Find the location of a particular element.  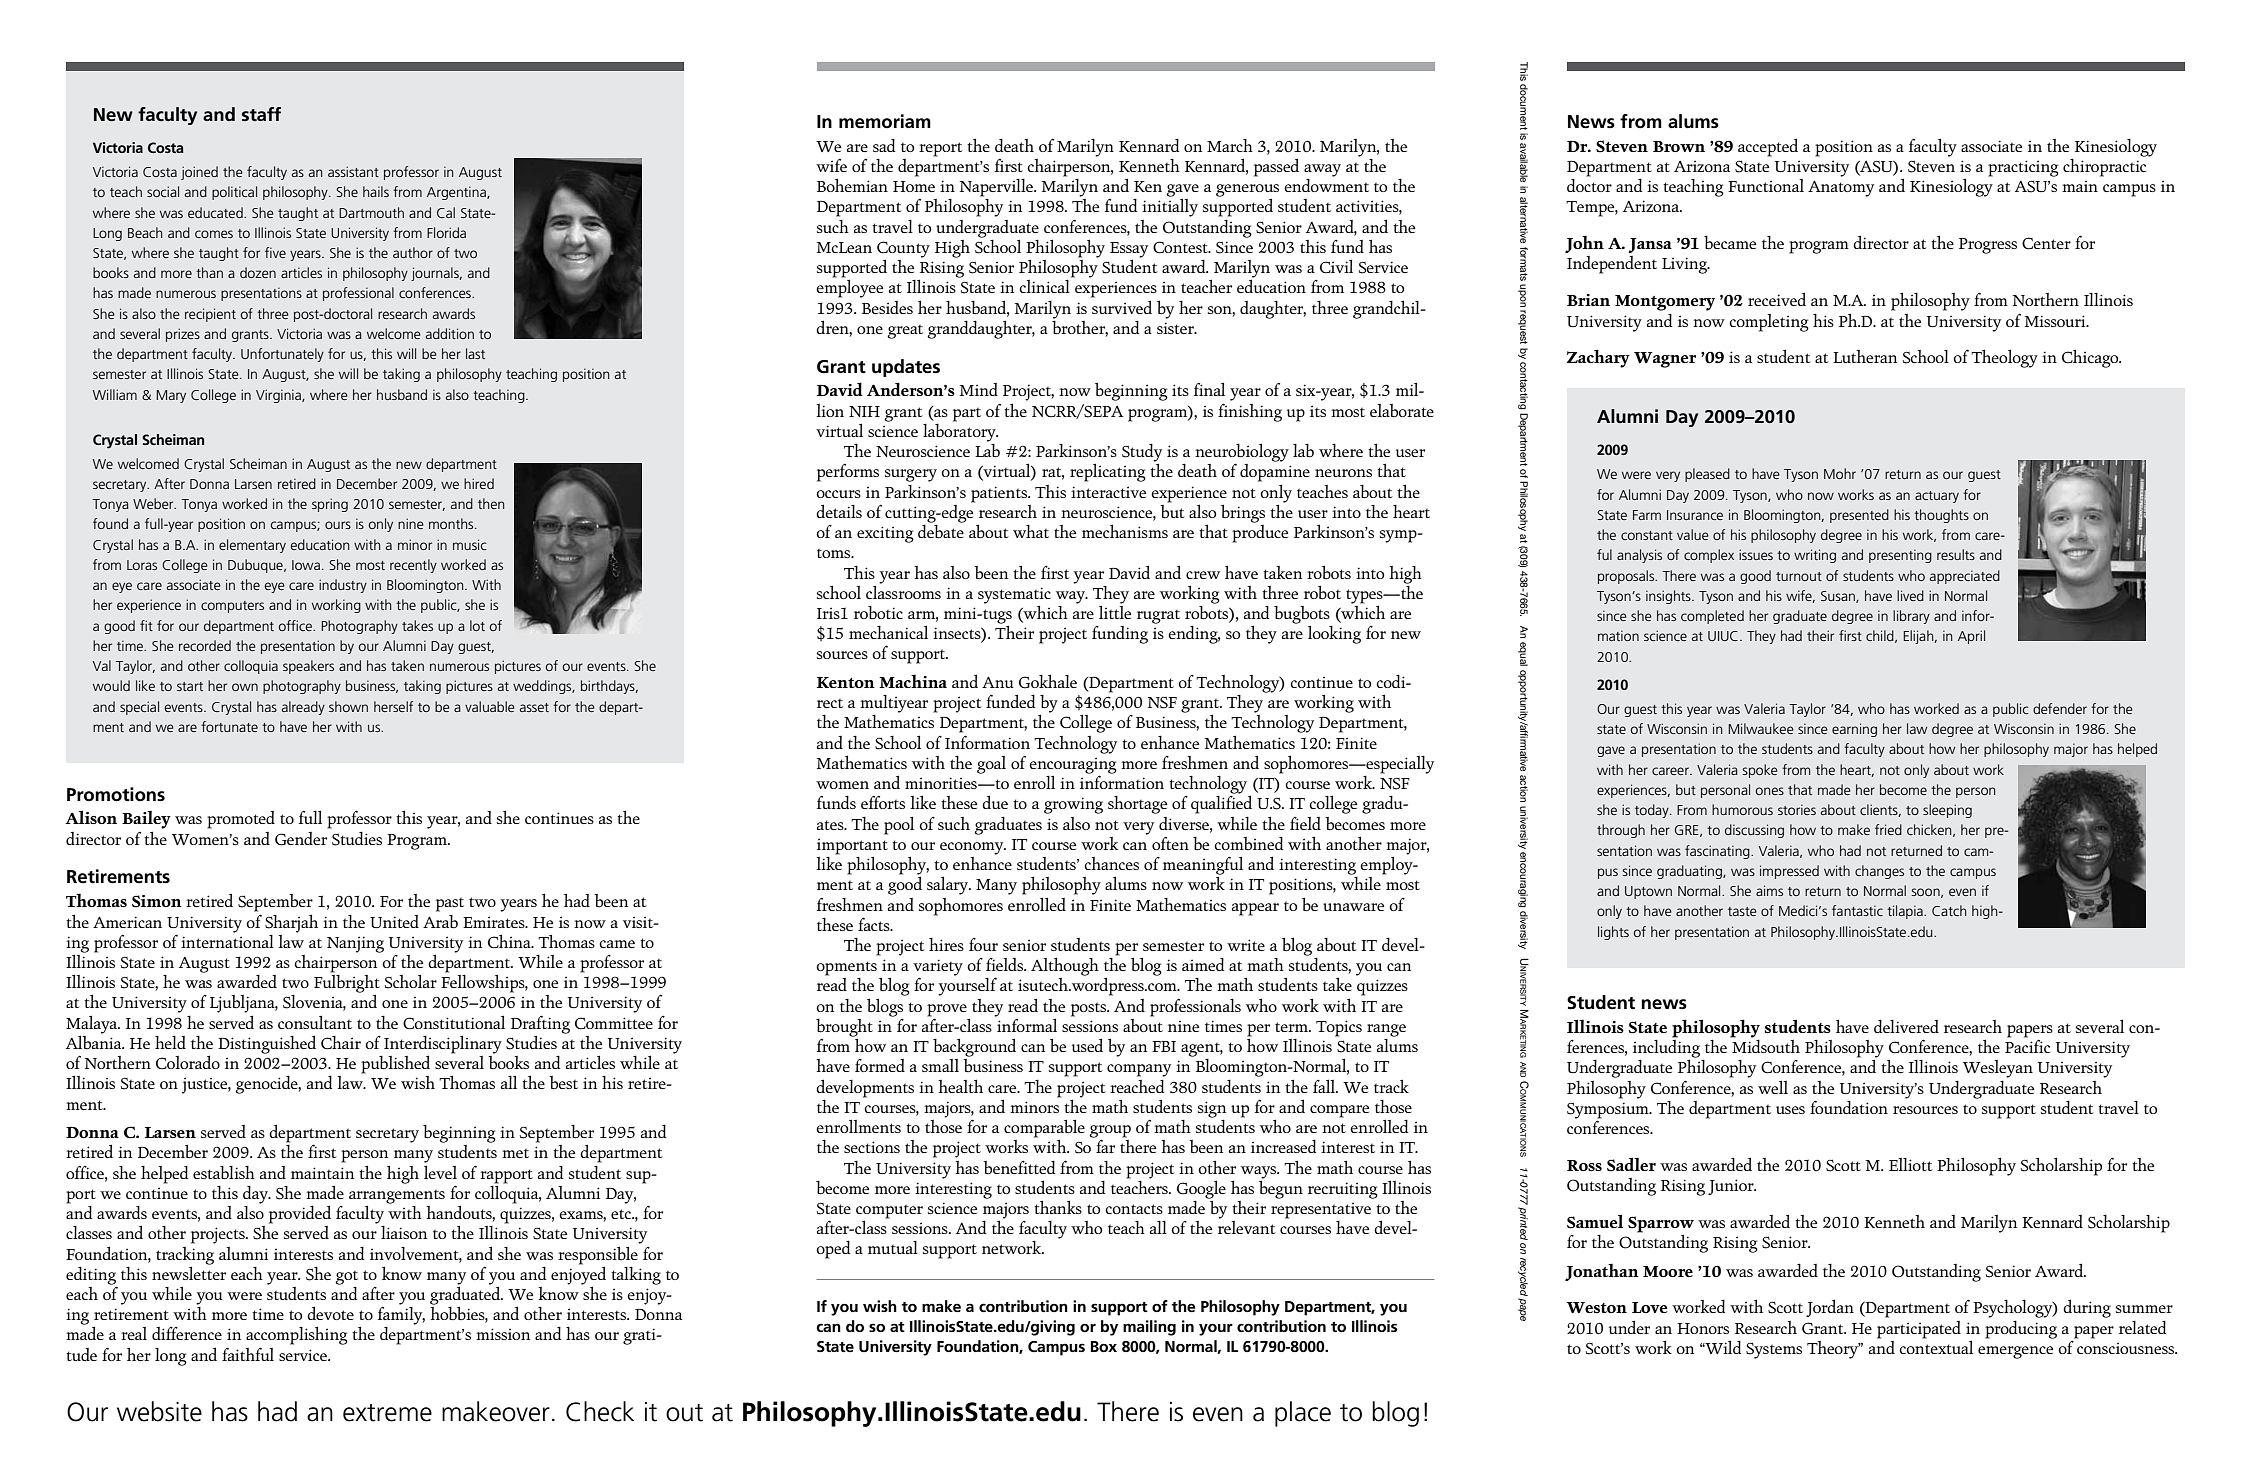

mechanisms is located at coordinates (1125, 531).
